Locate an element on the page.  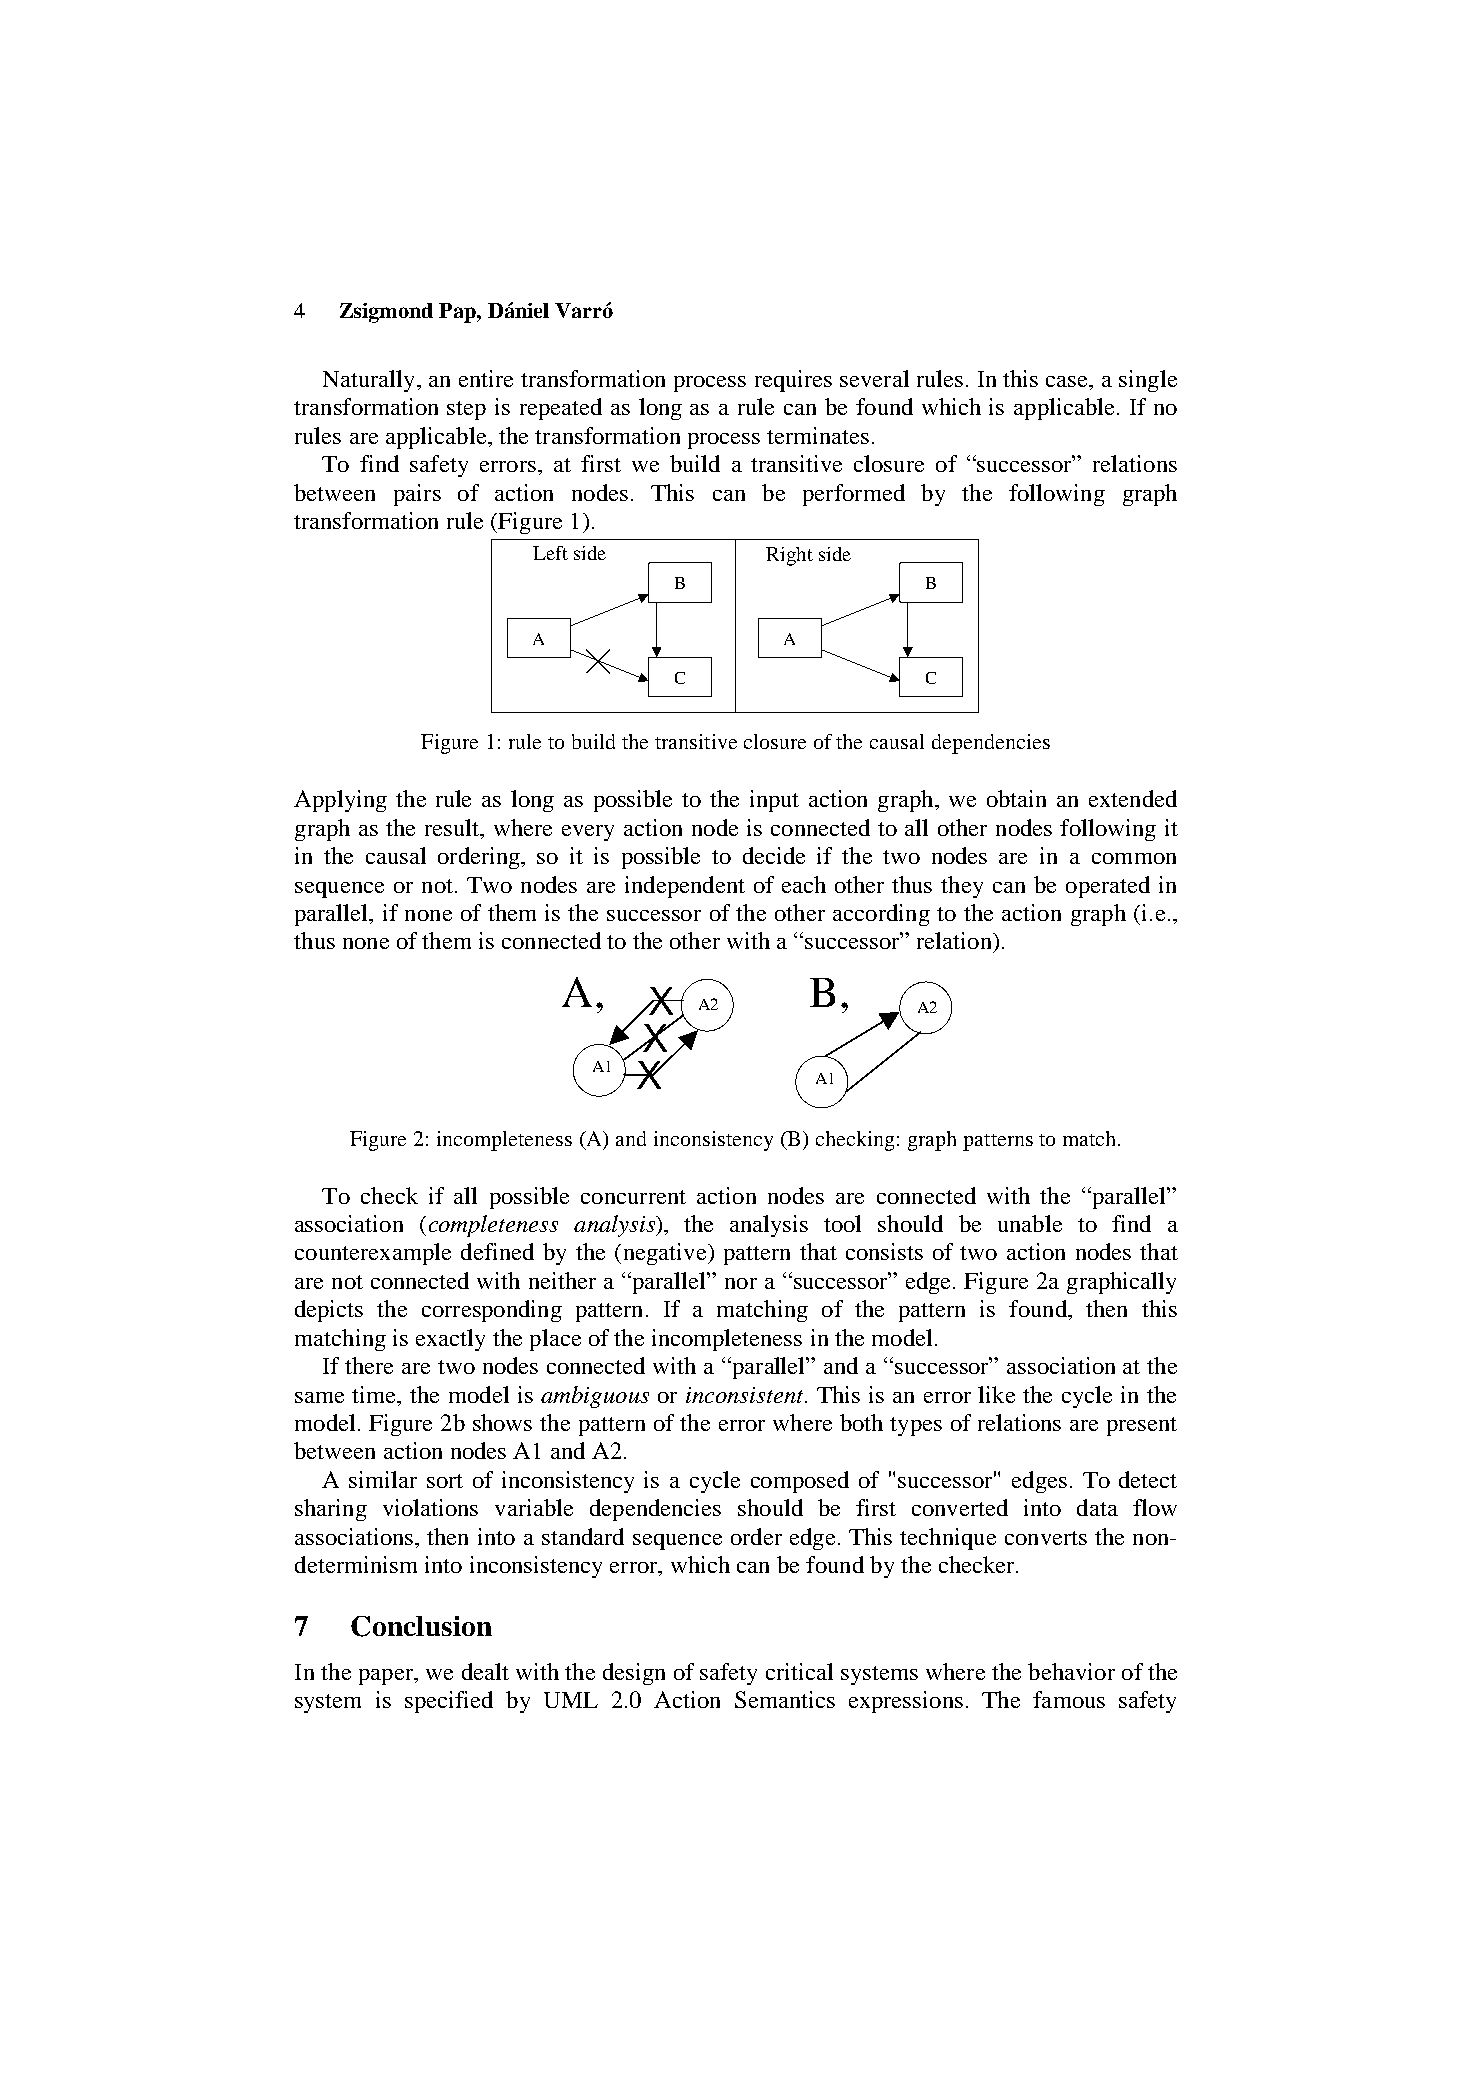
inconsistent is located at coordinates (746, 1395).
